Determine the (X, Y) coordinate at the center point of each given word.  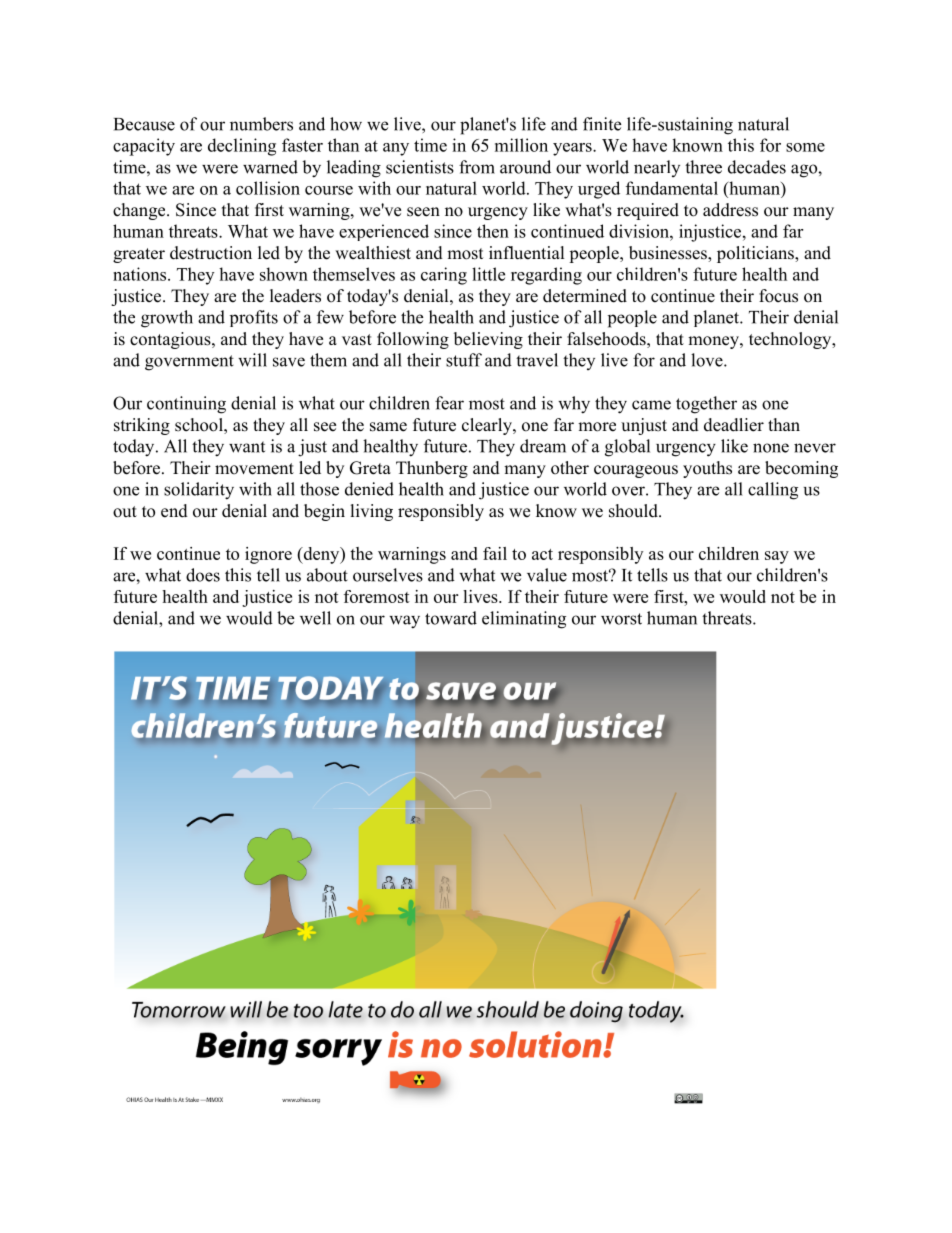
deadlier (734, 425)
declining (242, 147)
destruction (211, 253)
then (493, 231)
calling (773, 491)
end (174, 511)
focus (778, 296)
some (805, 147)
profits (254, 318)
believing (488, 340)
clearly (488, 426)
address (730, 210)
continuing (186, 405)
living (372, 512)
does (203, 575)
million (521, 145)
